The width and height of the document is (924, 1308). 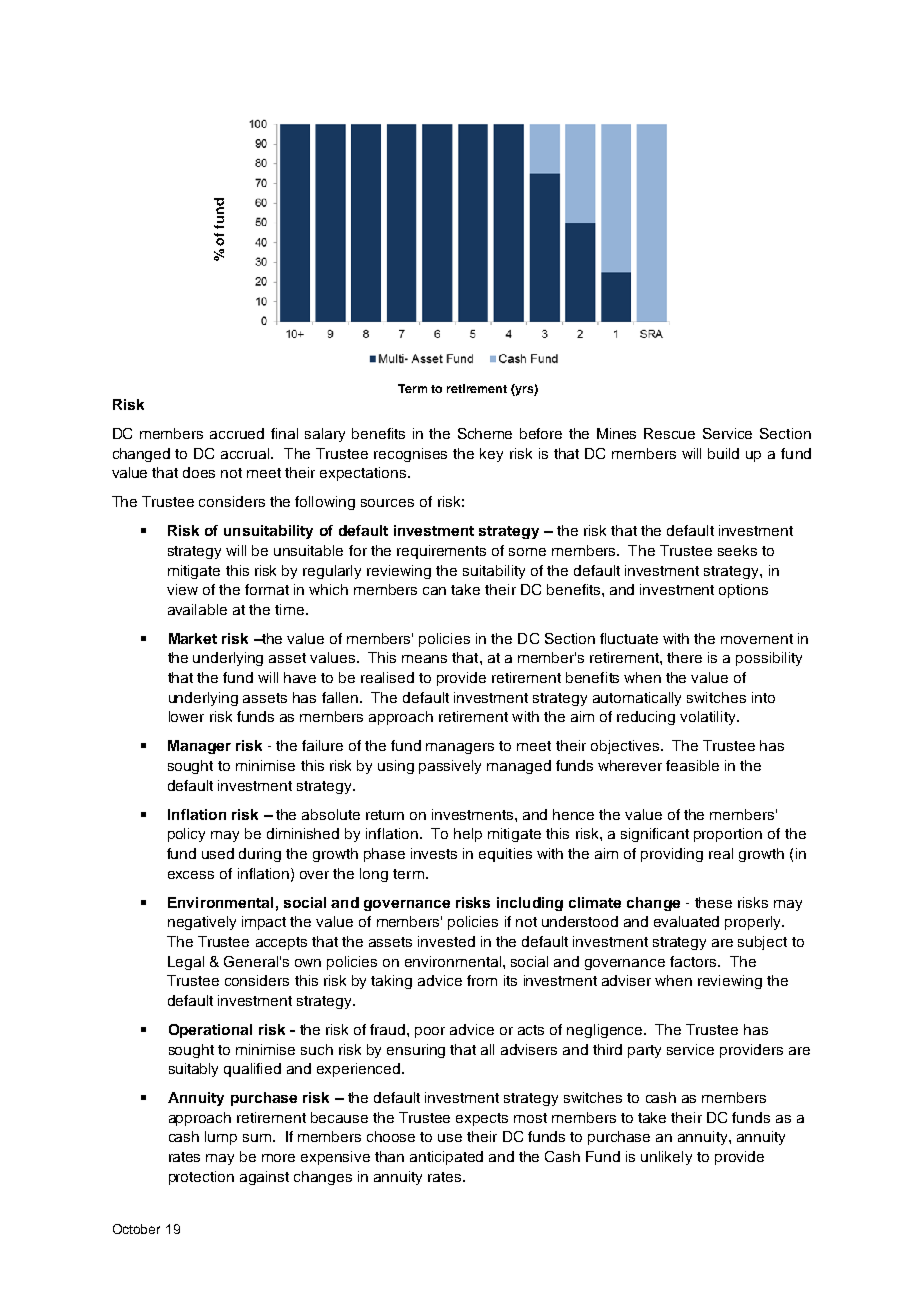 What do you see at coordinates (186, 963) in the document?
I see `Legal` at bounding box center [186, 963].
